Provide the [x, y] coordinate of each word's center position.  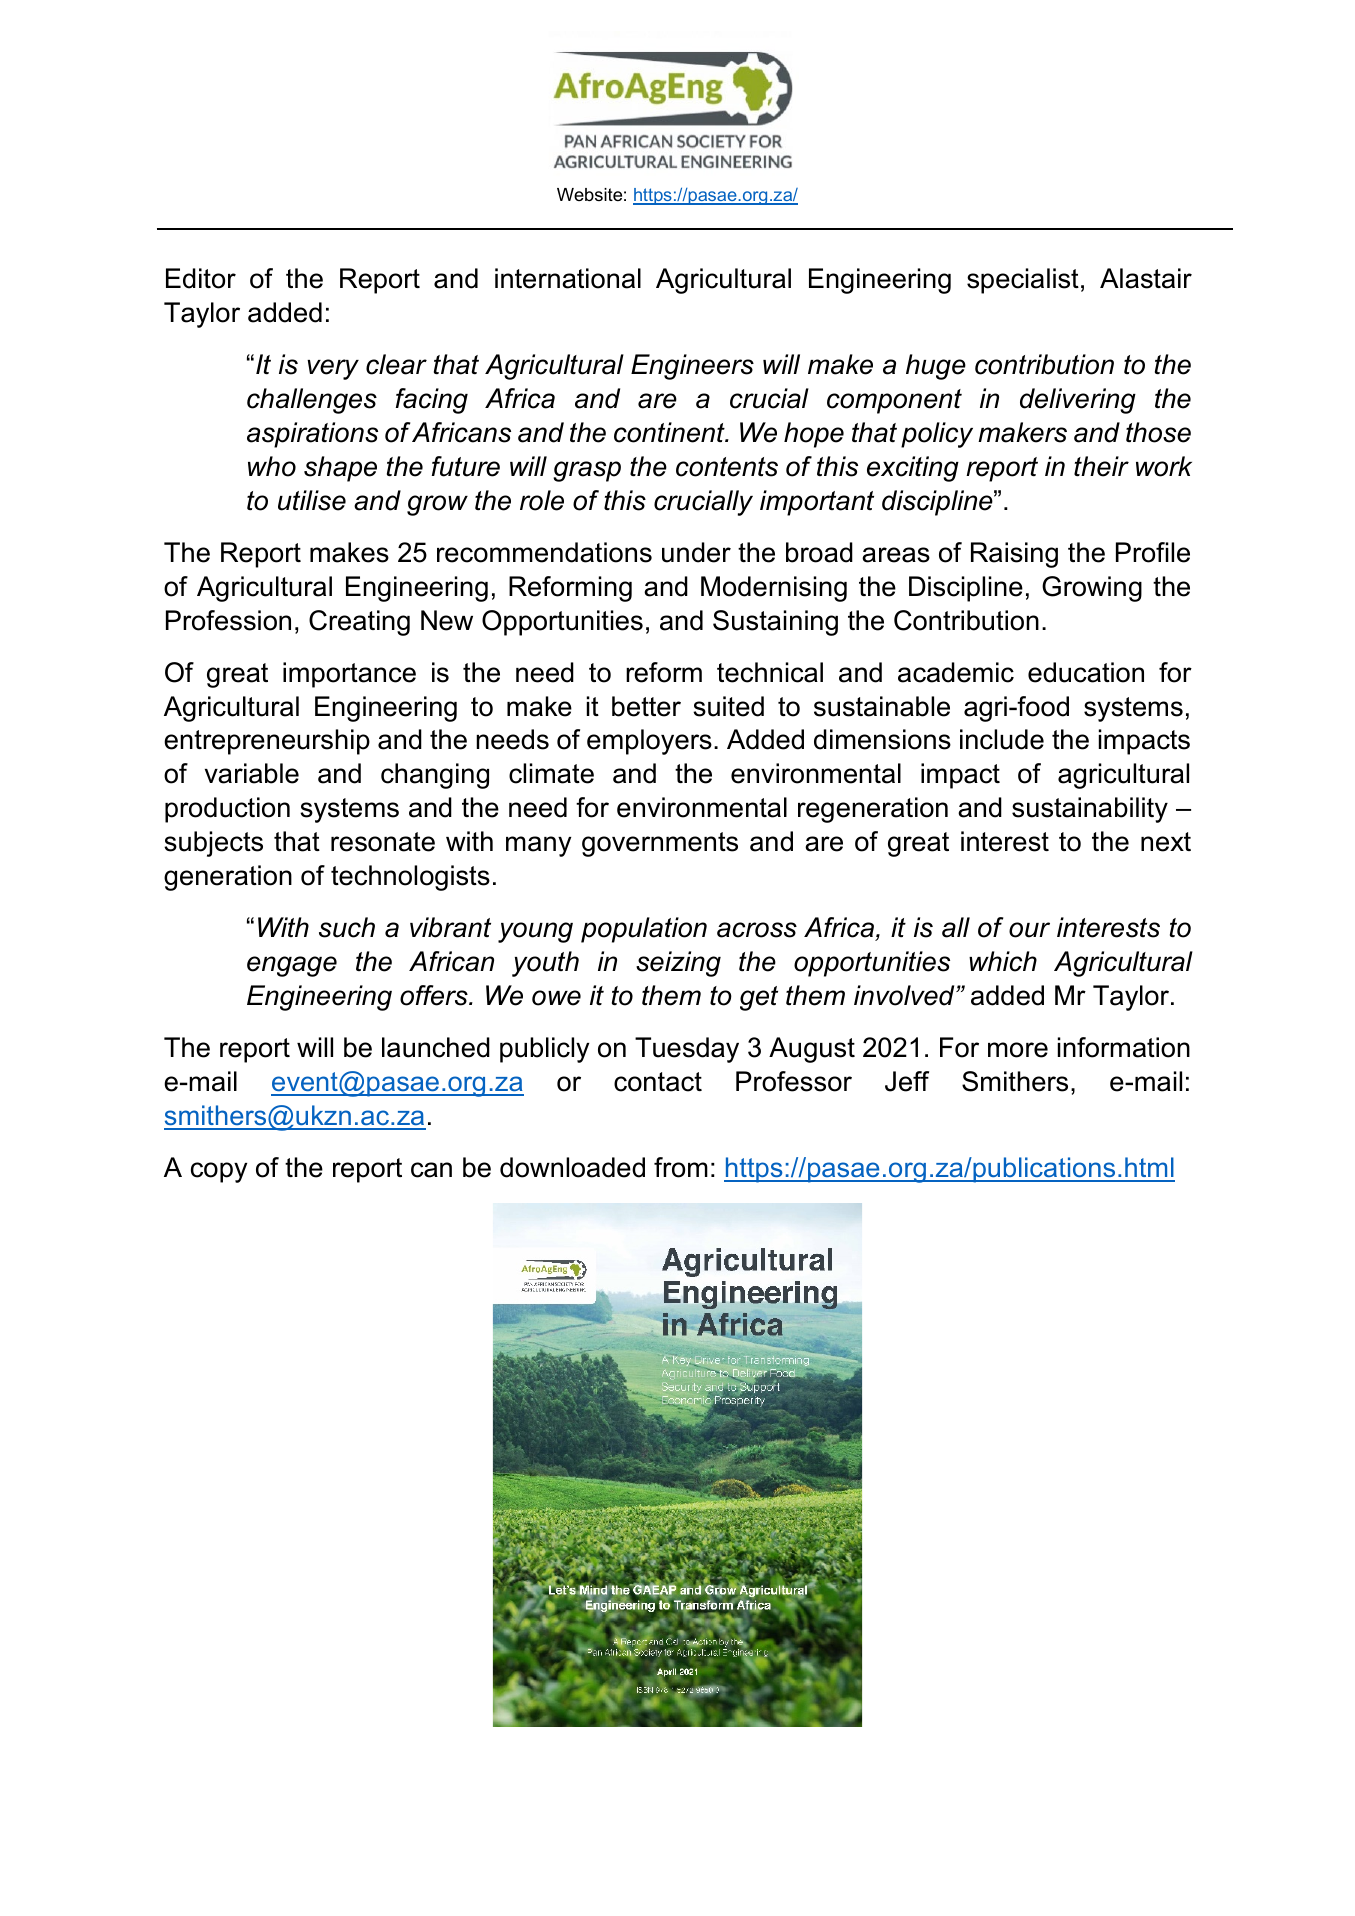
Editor [201, 278]
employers [649, 742]
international [568, 278]
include [1002, 739]
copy [219, 1172]
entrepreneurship [267, 742]
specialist [1023, 281]
